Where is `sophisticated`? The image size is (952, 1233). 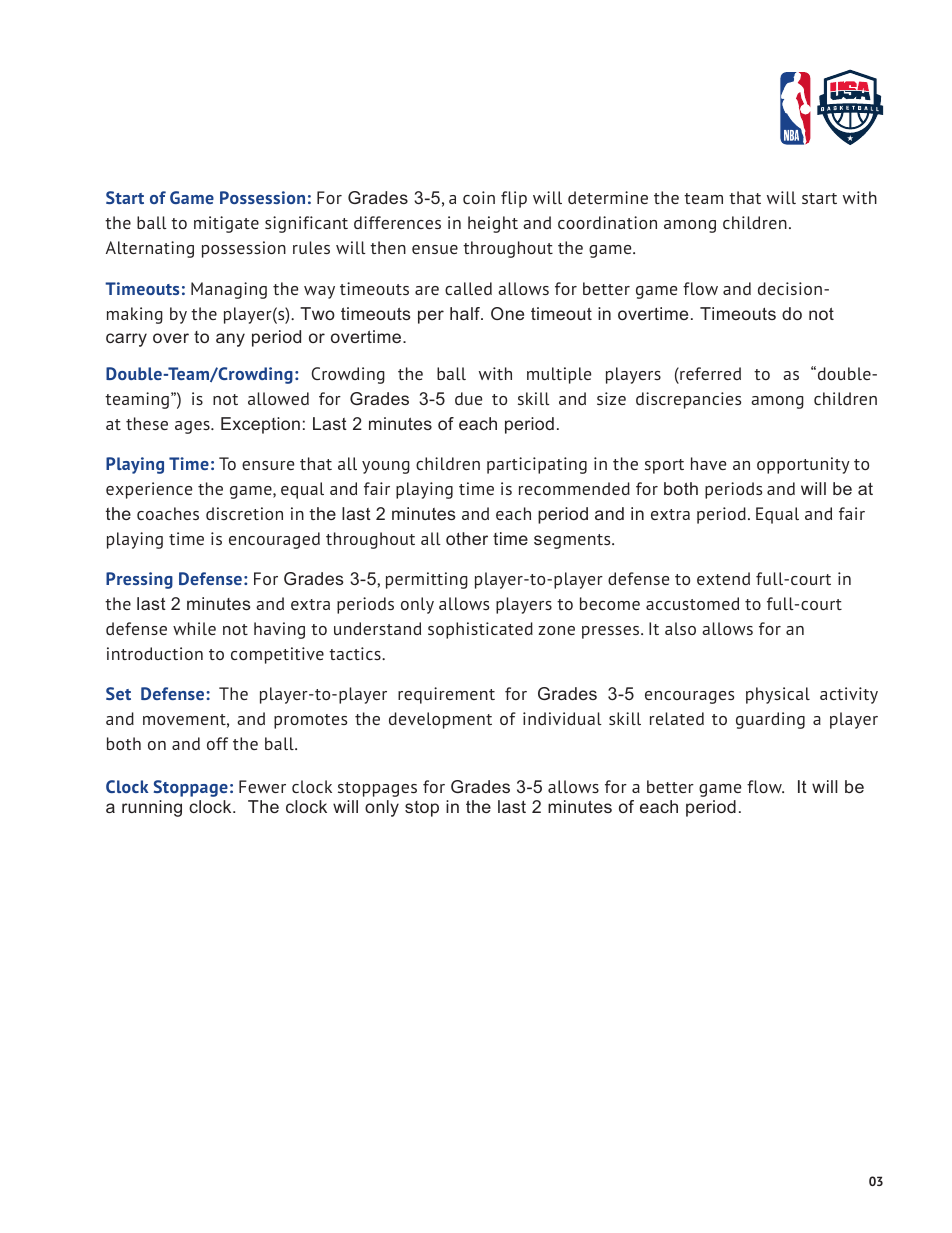 sophisticated is located at coordinates (480, 630).
